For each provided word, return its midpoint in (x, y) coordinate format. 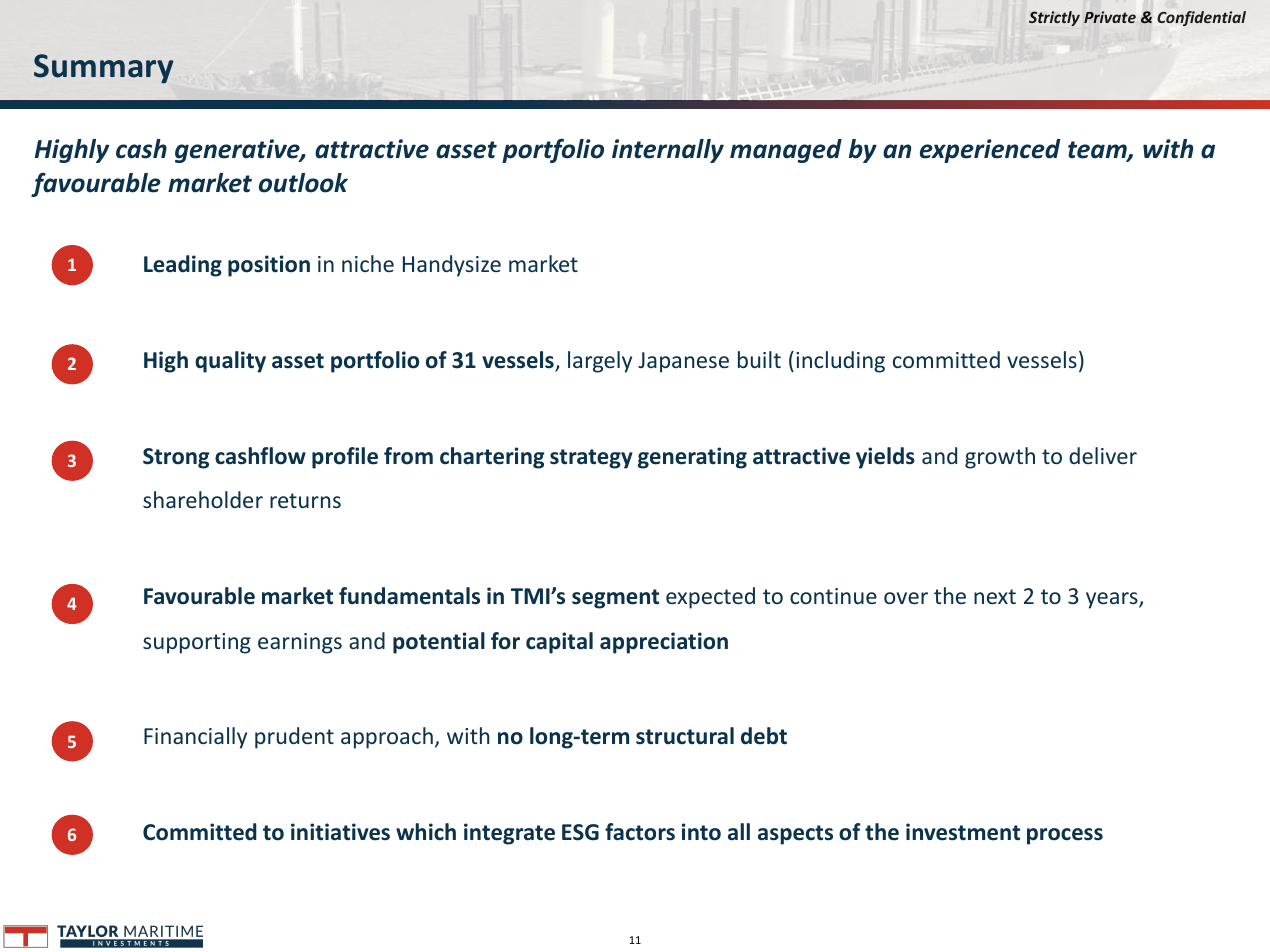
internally (668, 151)
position (269, 266)
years (1113, 600)
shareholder (203, 499)
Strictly (1054, 18)
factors (640, 832)
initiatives (340, 832)
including (840, 362)
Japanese (683, 362)
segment (615, 599)
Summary (104, 68)
